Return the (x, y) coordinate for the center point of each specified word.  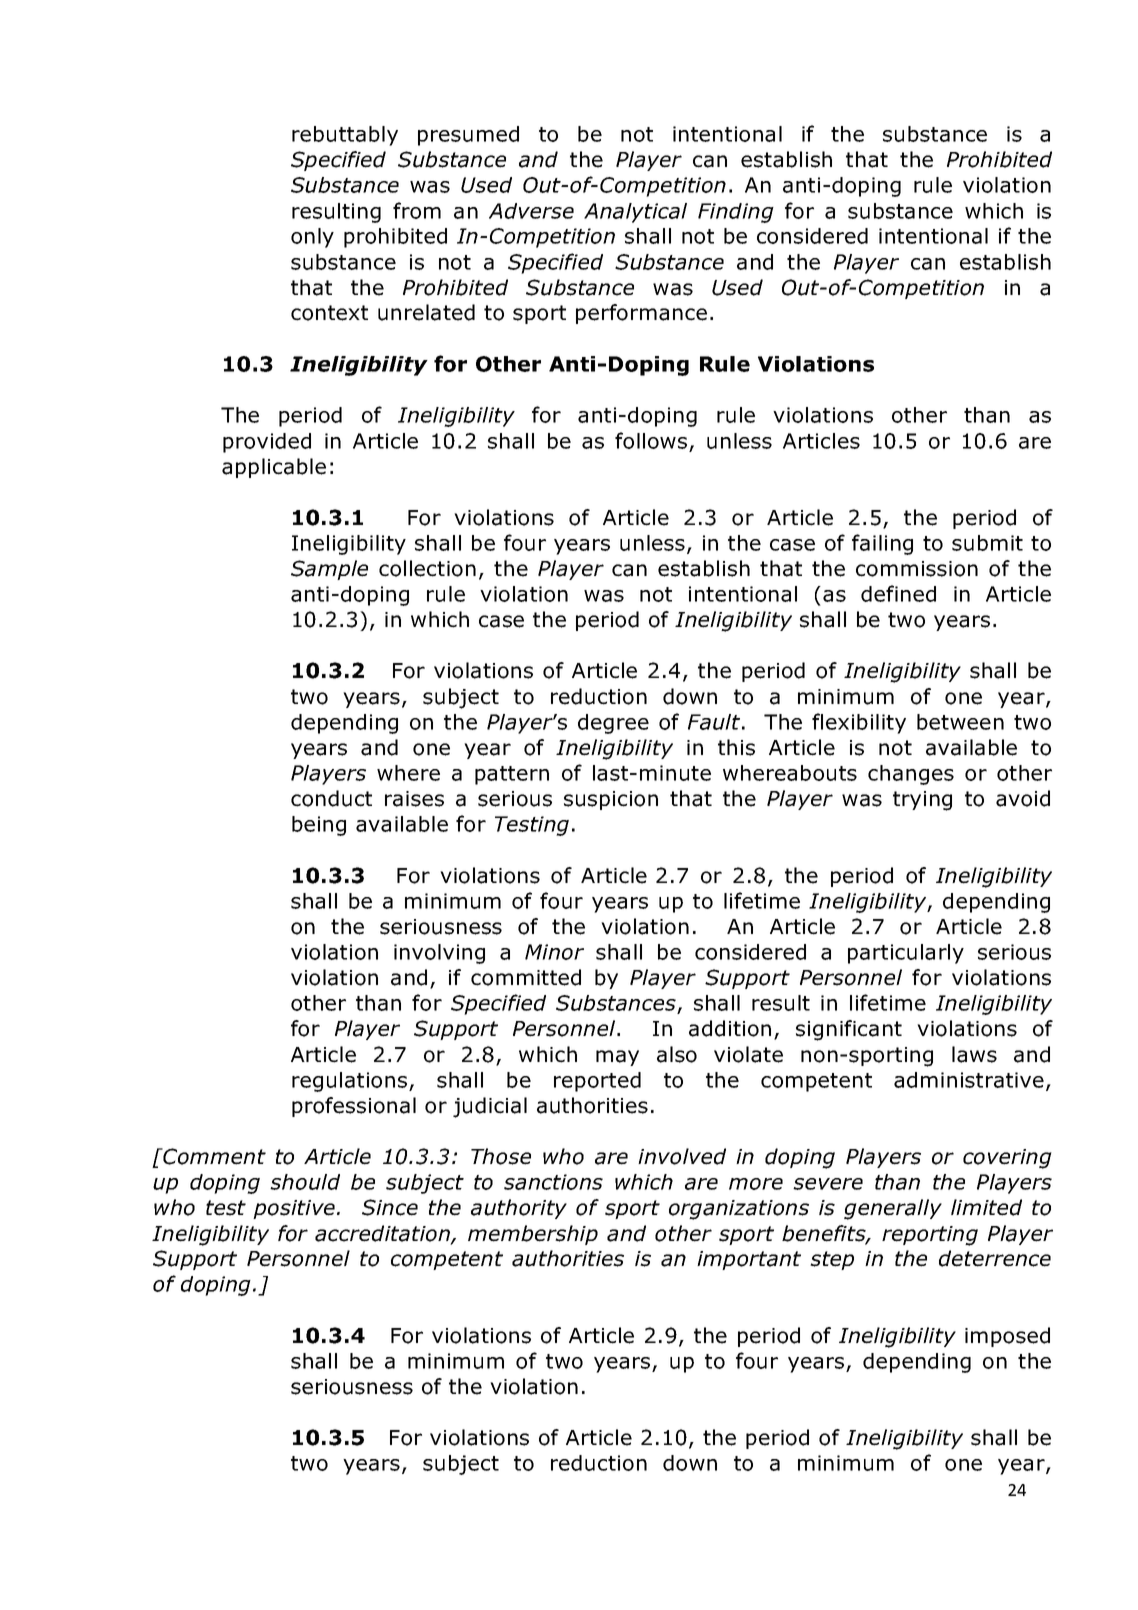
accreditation (383, 1234)
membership (533, 1235)
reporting (930, 1236)
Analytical (635, 213)
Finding (736, 213)
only (312, 238)
